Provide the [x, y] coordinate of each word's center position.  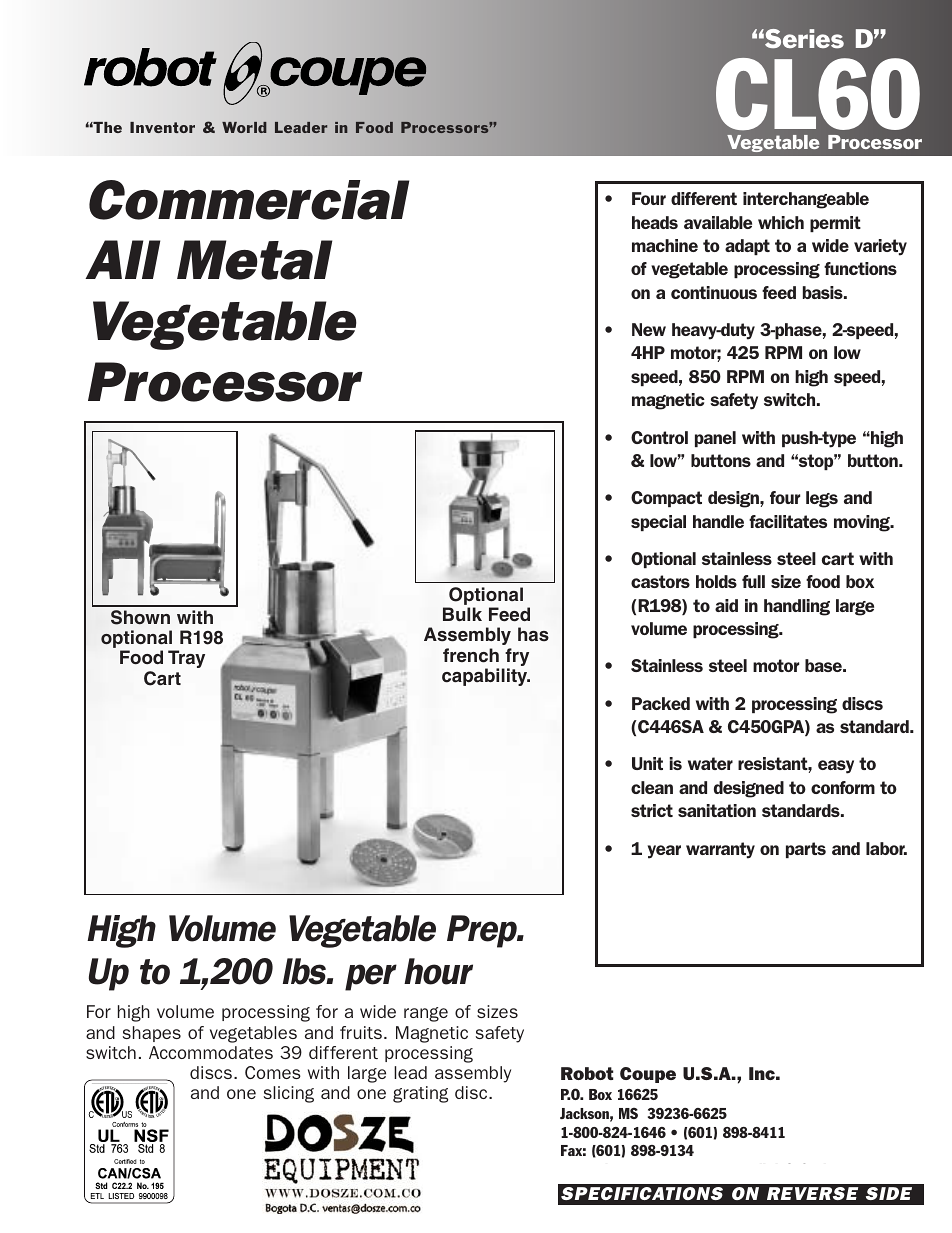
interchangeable [806, 200]
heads [655, 222]
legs [822, 499]
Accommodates [211, 1052]
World [244, 127]
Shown [140, 617]
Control [659, 437]
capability [486, 677]
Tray [186, 659]
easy [836, 767]
